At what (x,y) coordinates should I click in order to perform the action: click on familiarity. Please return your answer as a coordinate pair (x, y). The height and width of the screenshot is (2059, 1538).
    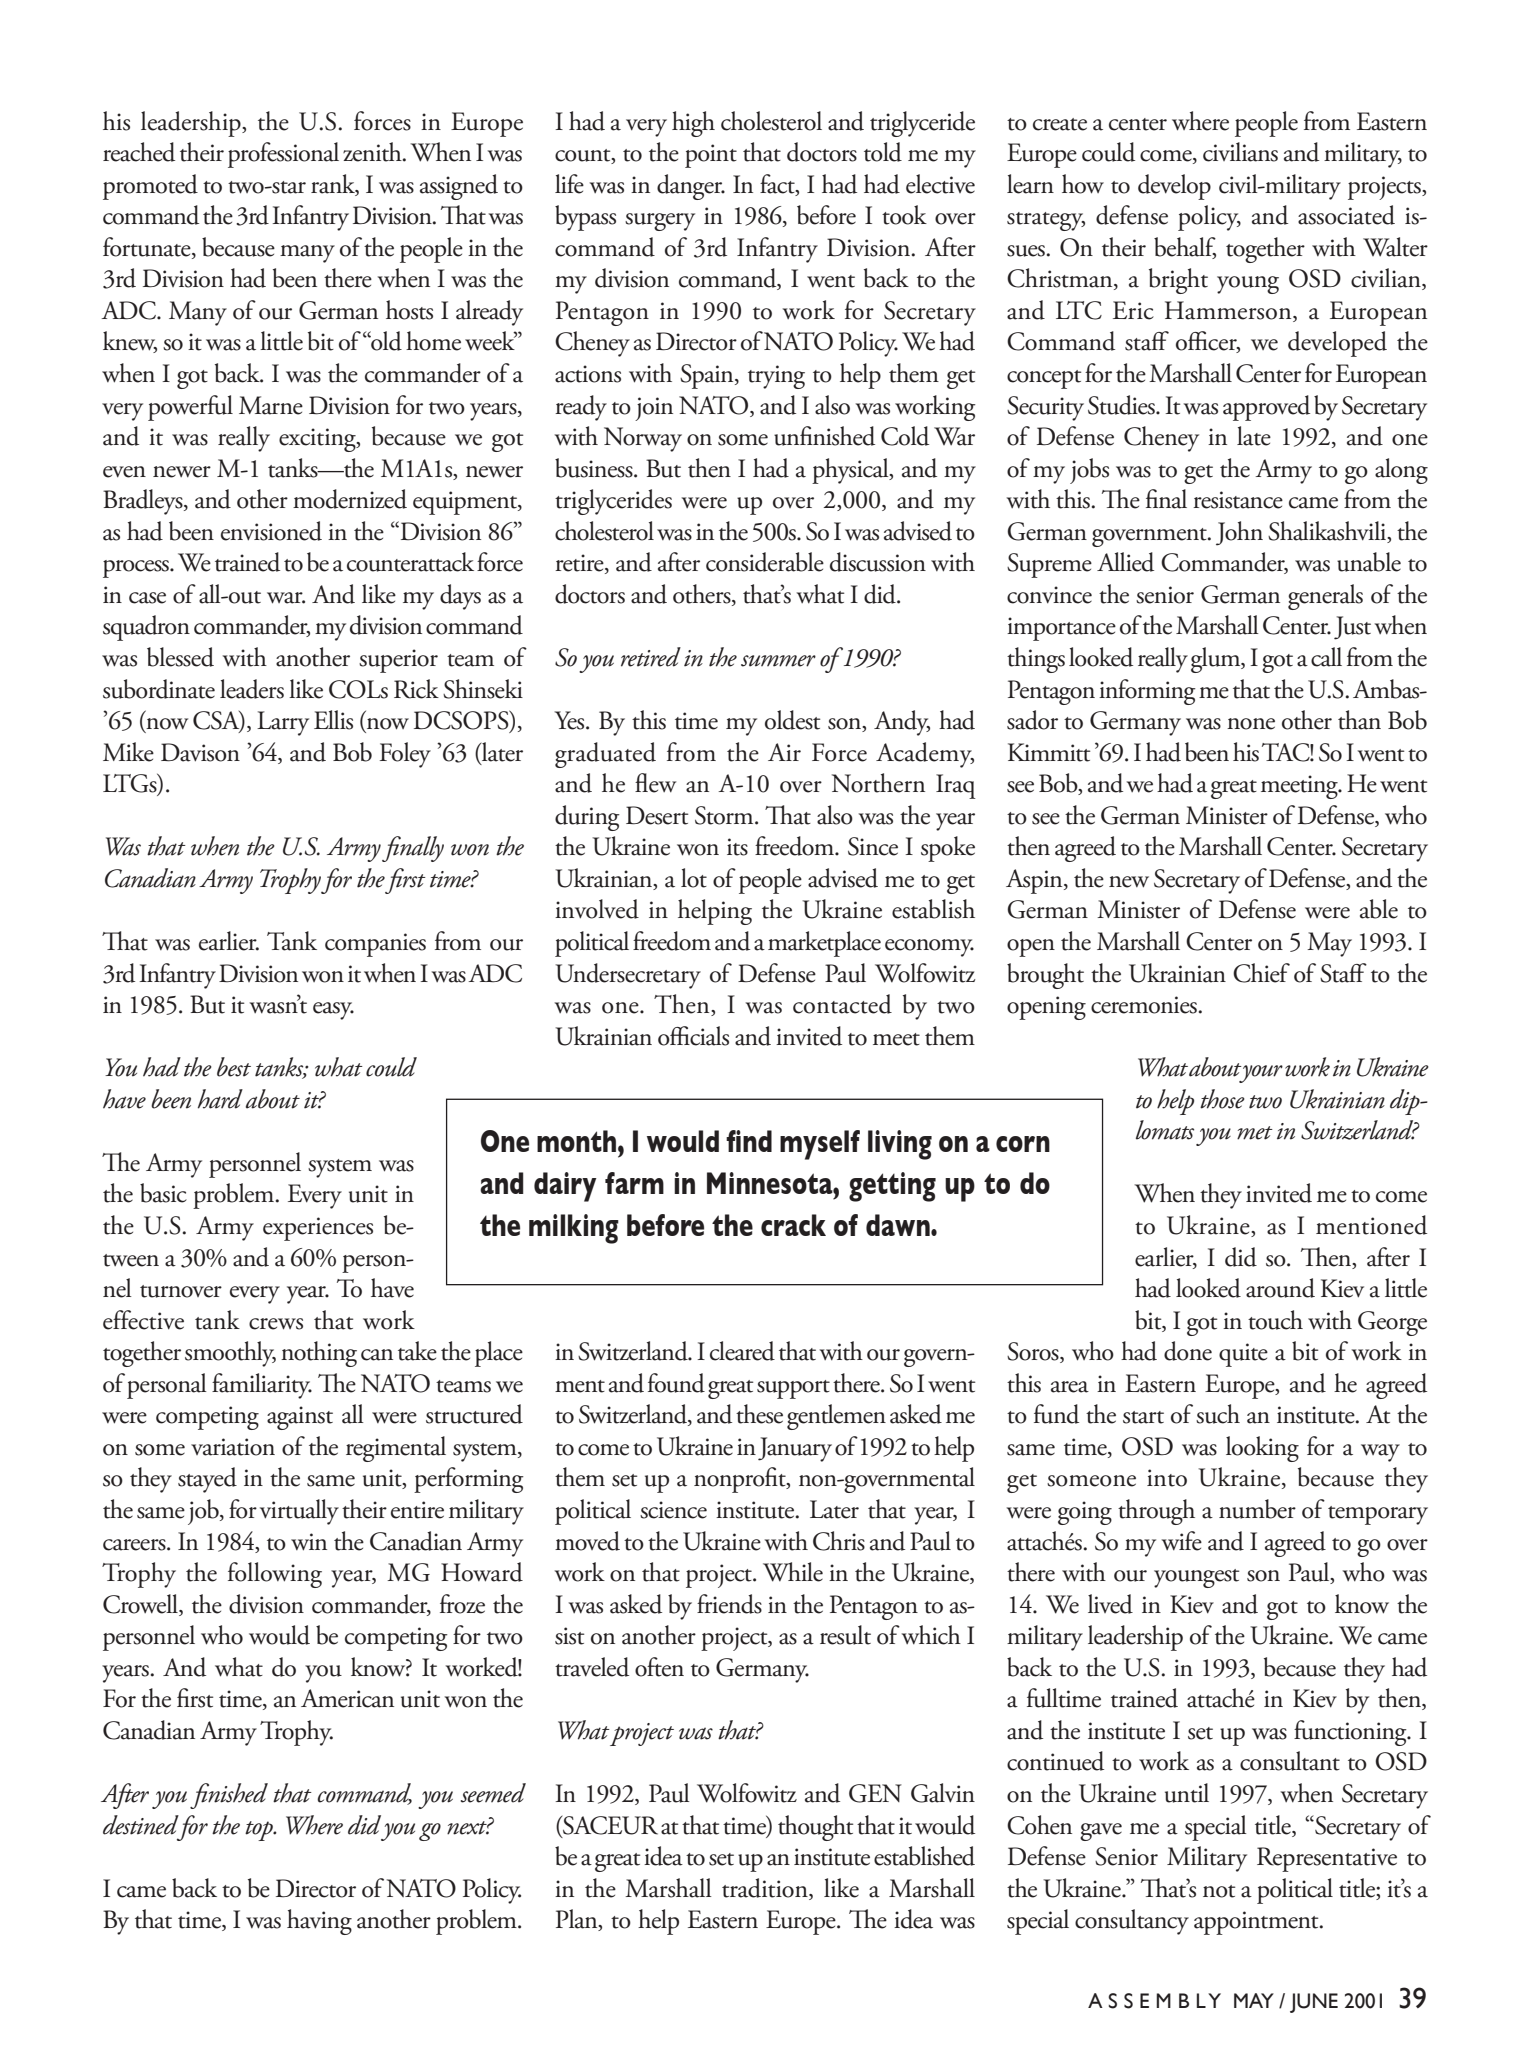
    Looking at the image, I should click on (262, 1386).
